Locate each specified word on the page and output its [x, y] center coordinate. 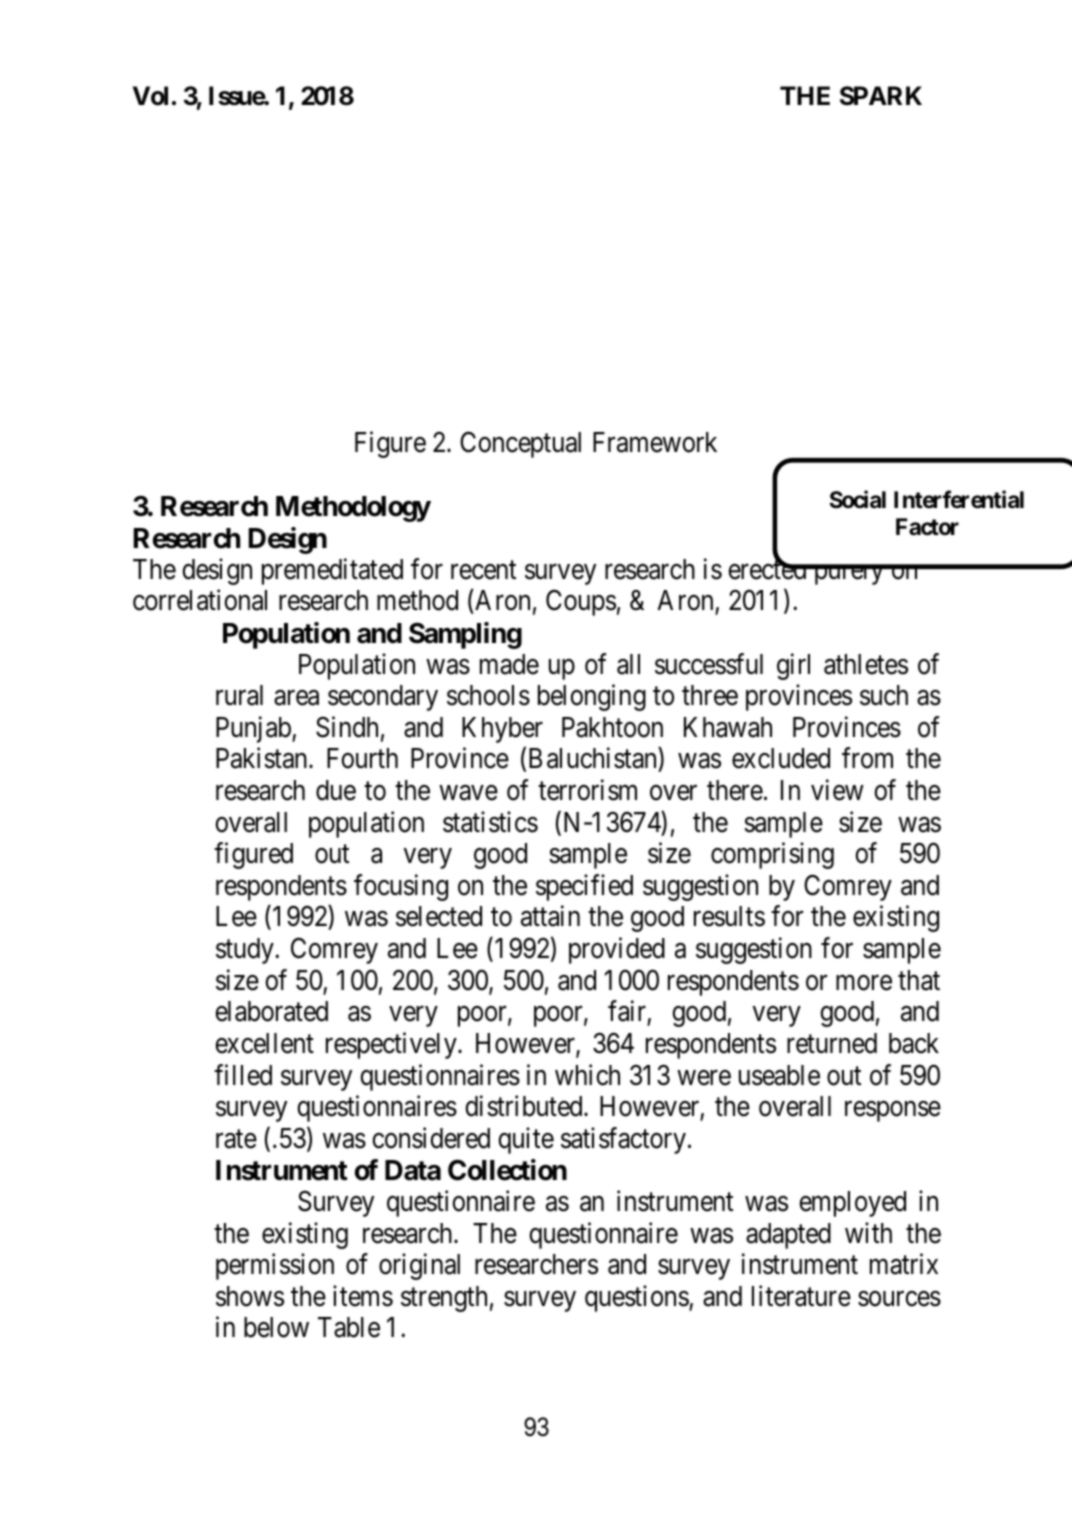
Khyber [502, 730]
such [884, 695]
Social [858, 499]
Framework [655, 442]
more [864, 983]
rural [239, 695]
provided [617, 950]
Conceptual [520, 444]
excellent [264, 1043]
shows [250, 1296]
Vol [150, 96]
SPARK [881, 96]
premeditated [332, 571]
